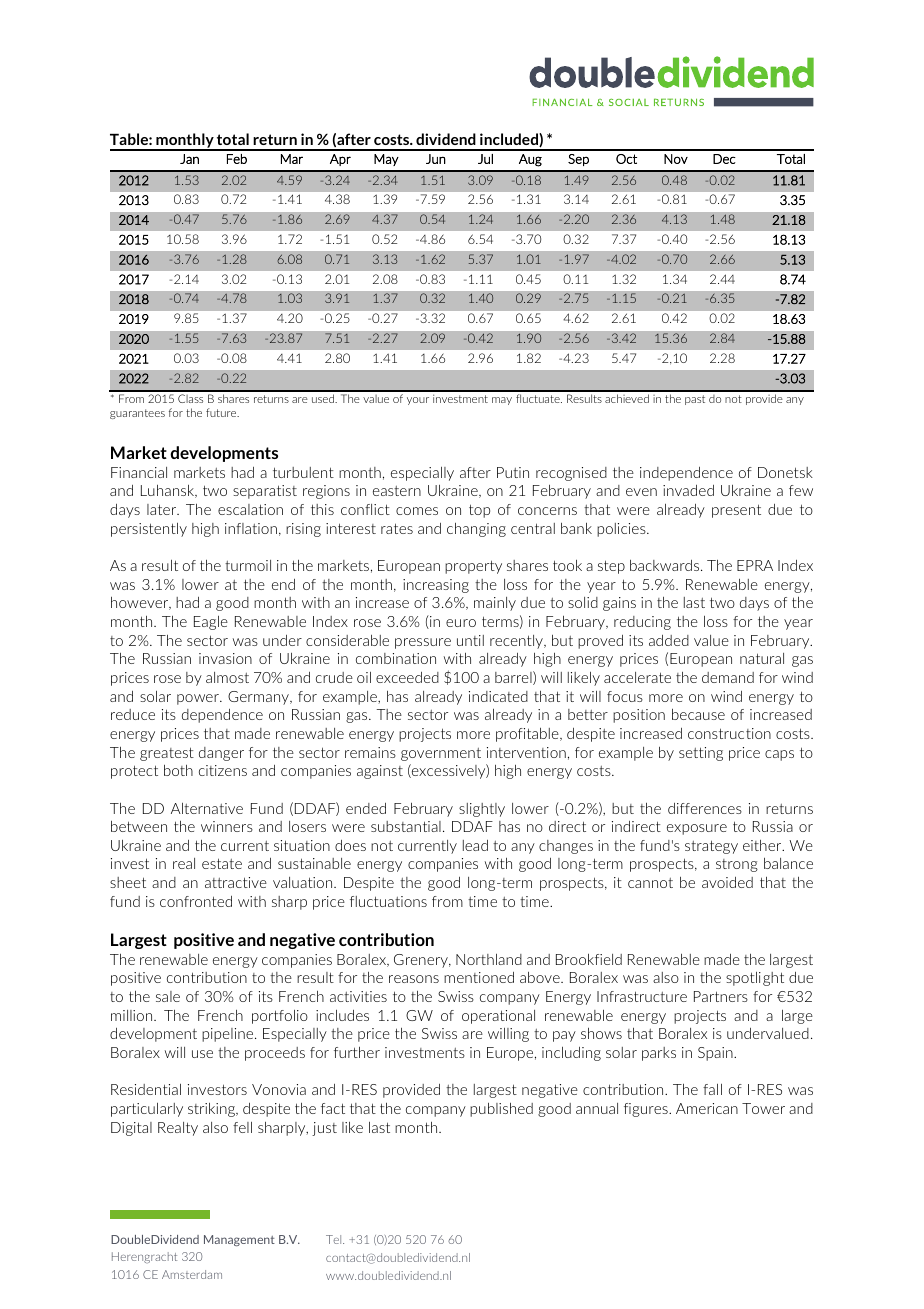  I want to click on sale, so click(168, 996).
